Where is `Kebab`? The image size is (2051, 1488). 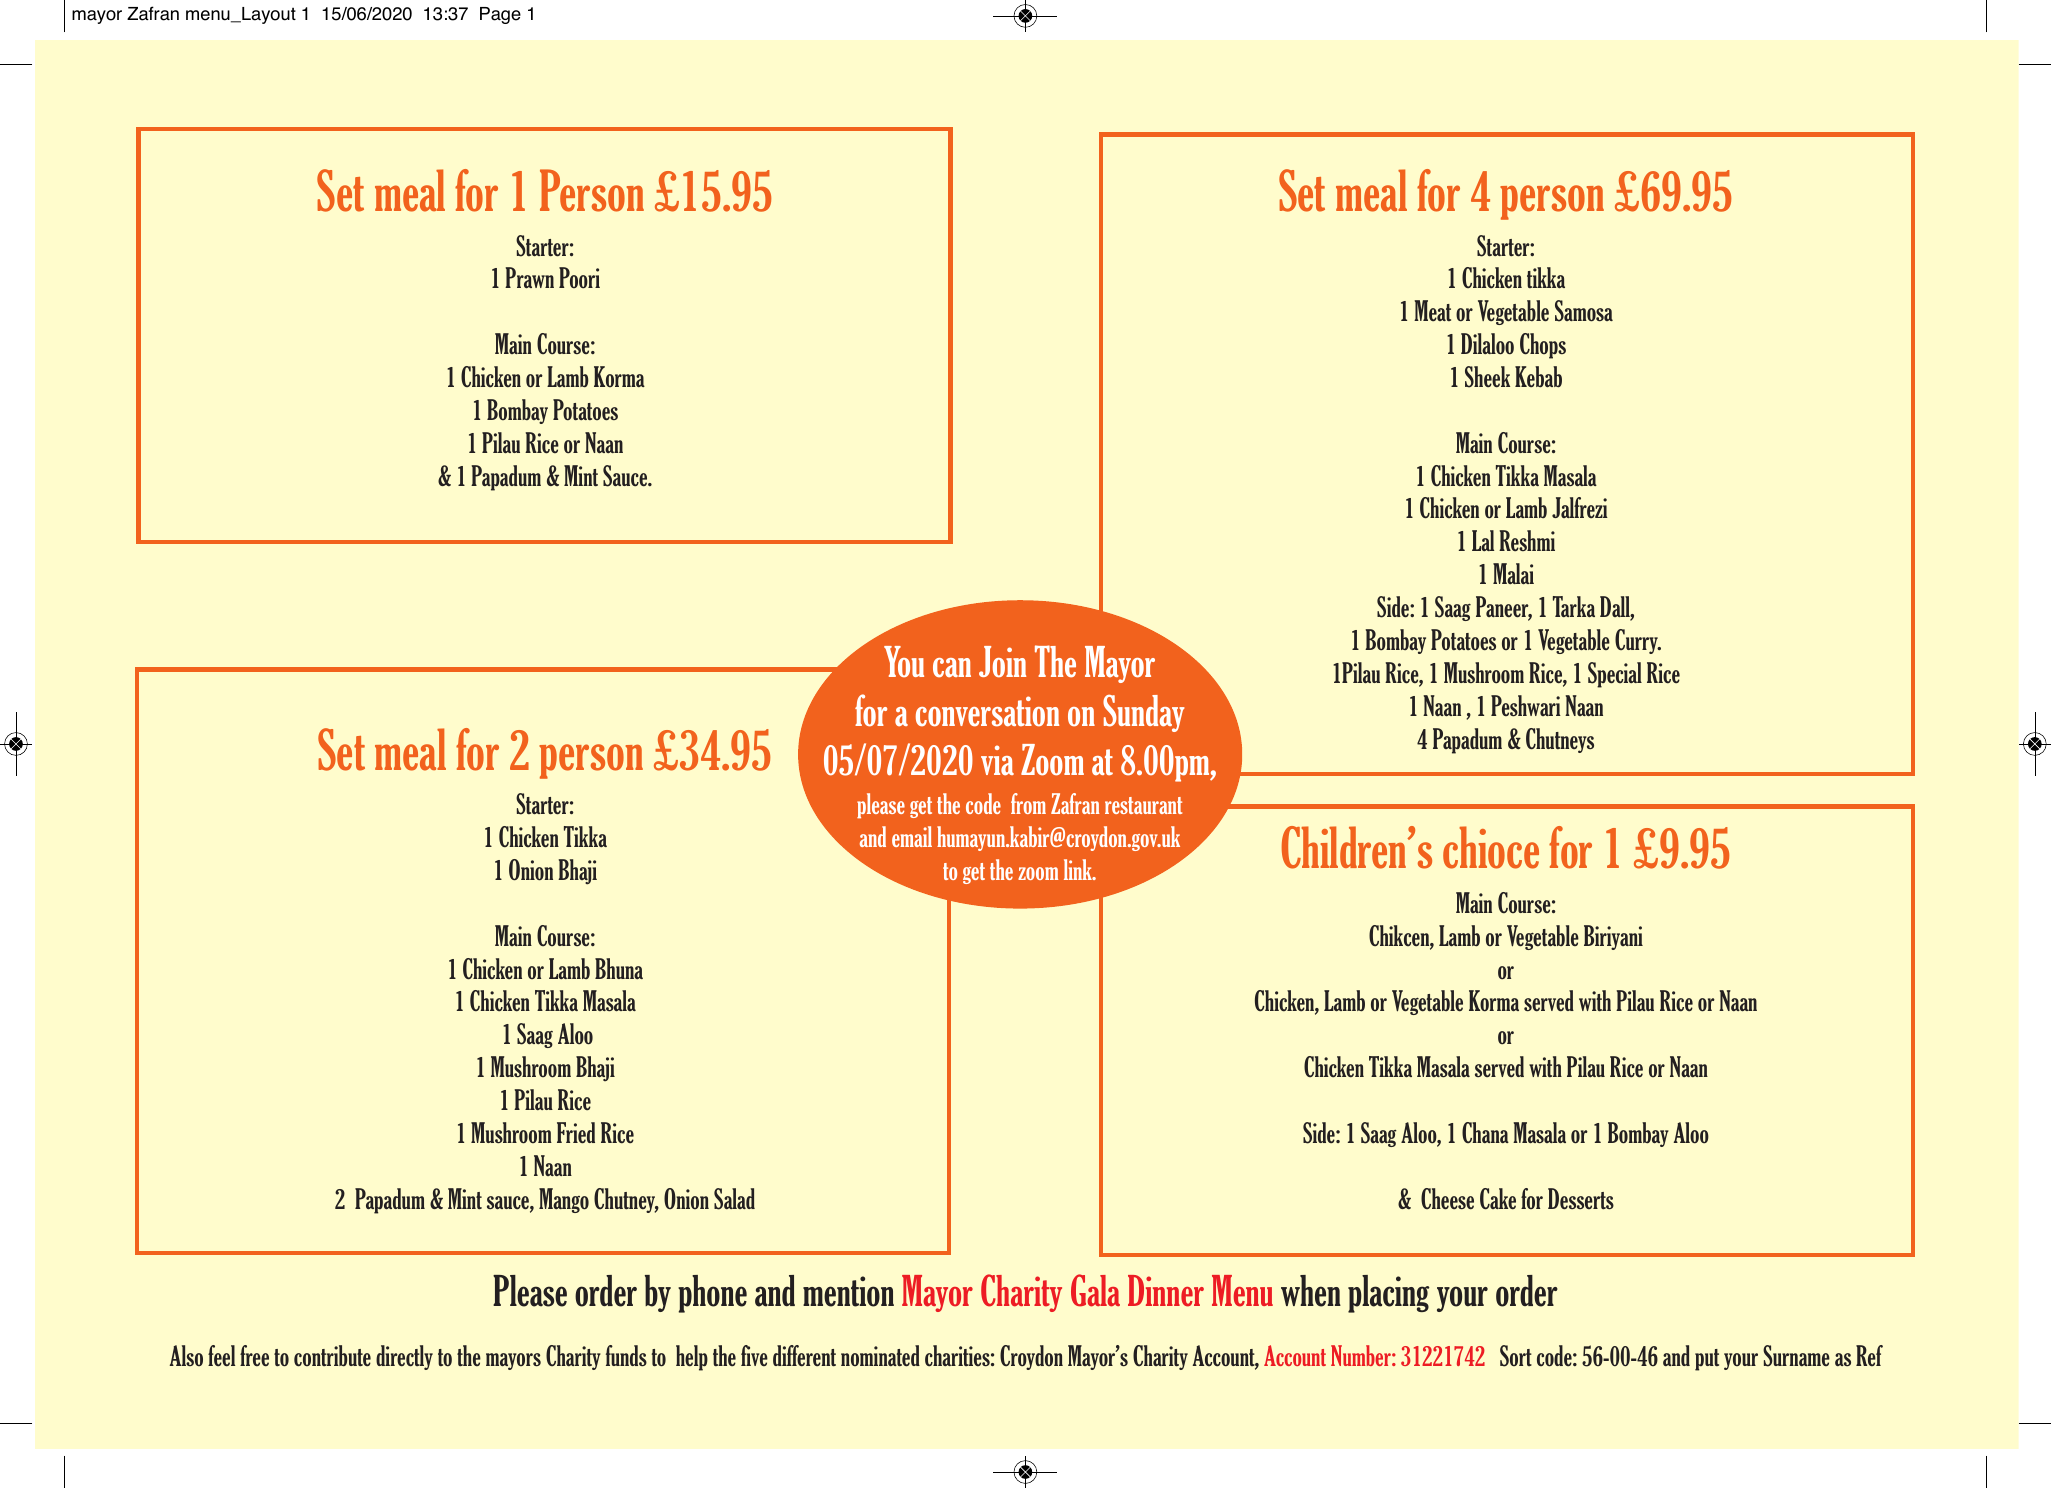
Kebab is located at coordinates (1538, 377).
